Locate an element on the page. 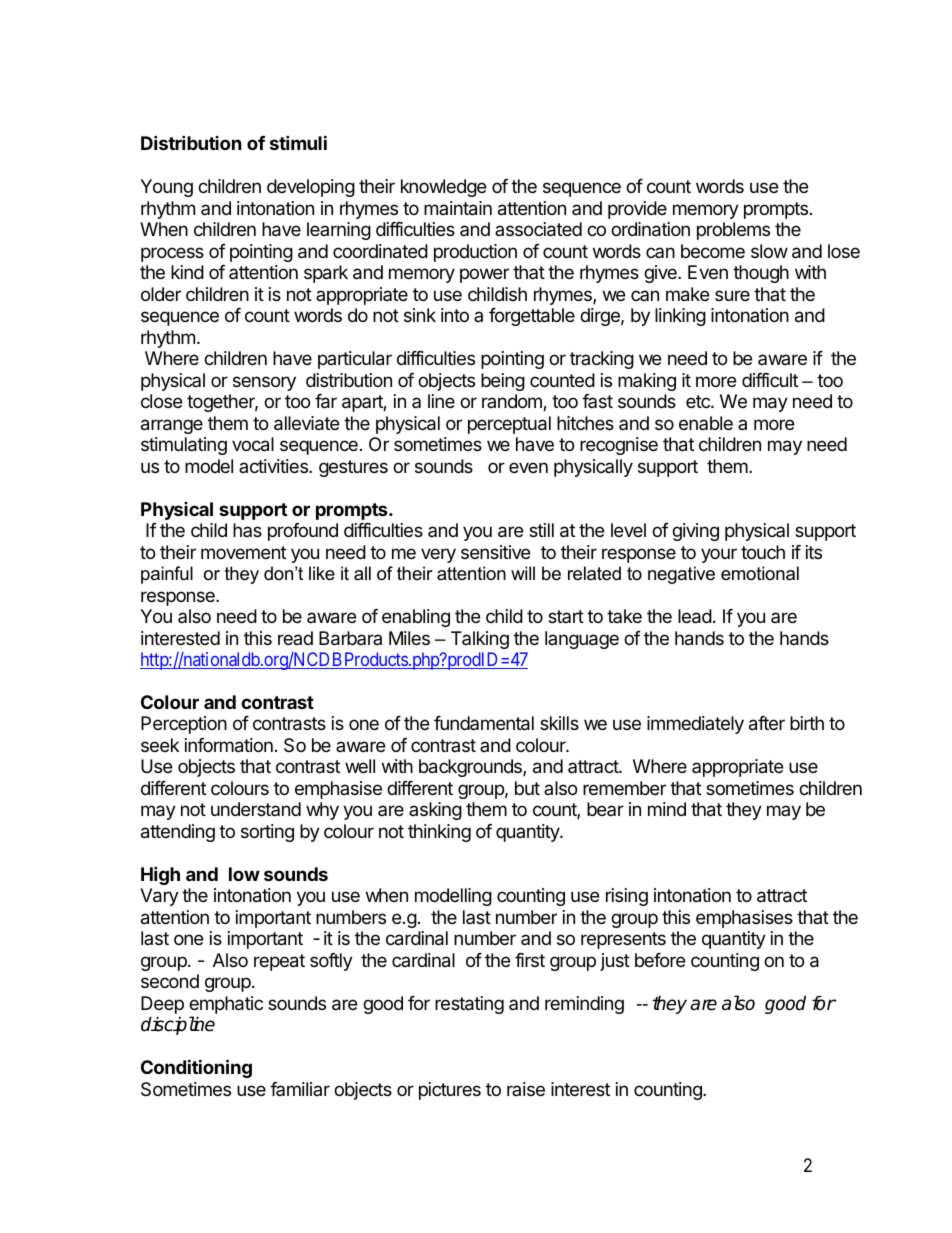 The image size is (952, 1233). stimuli is located at coordinates (298, 142).
